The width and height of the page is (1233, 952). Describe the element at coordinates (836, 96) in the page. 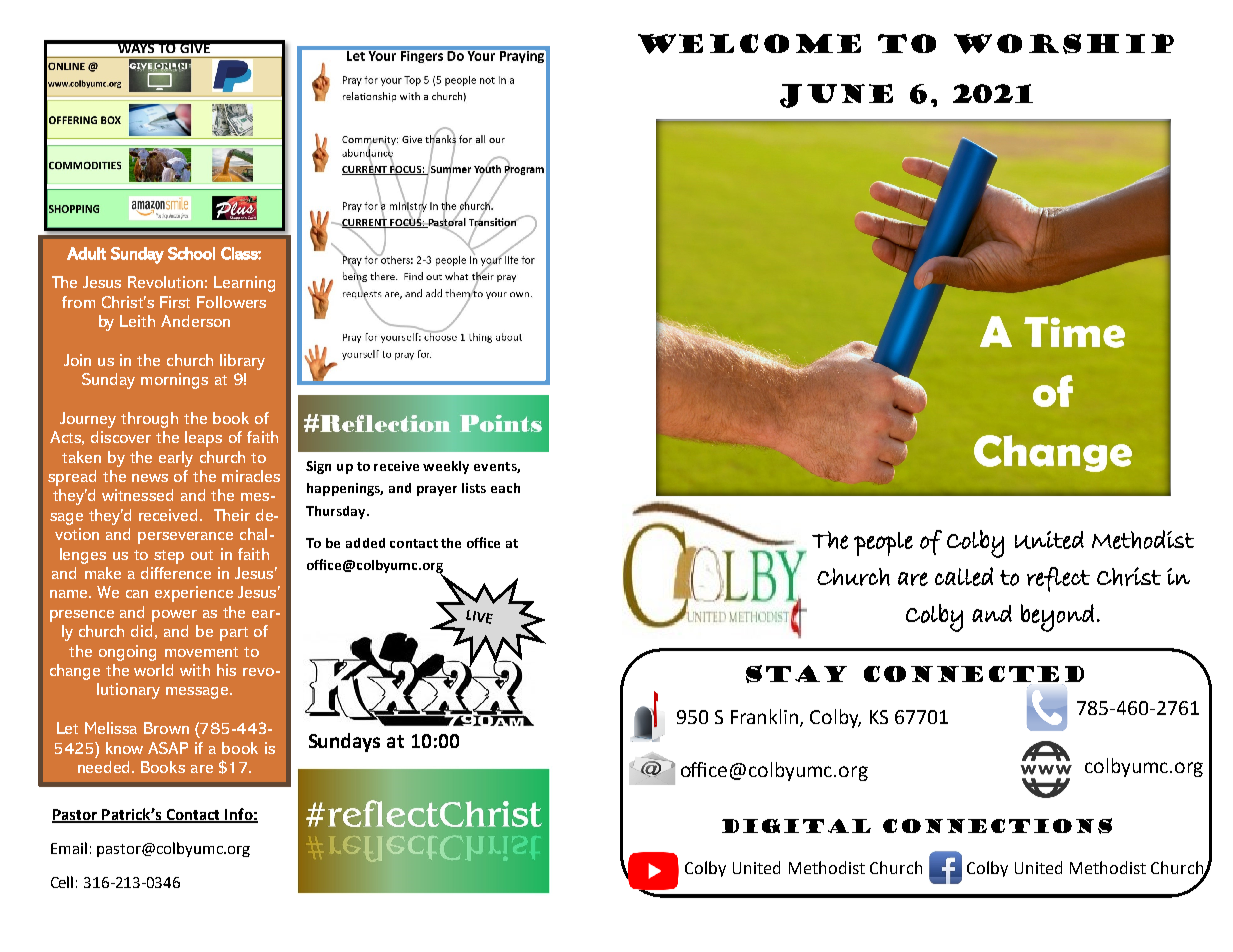

I see `June` at that location.
